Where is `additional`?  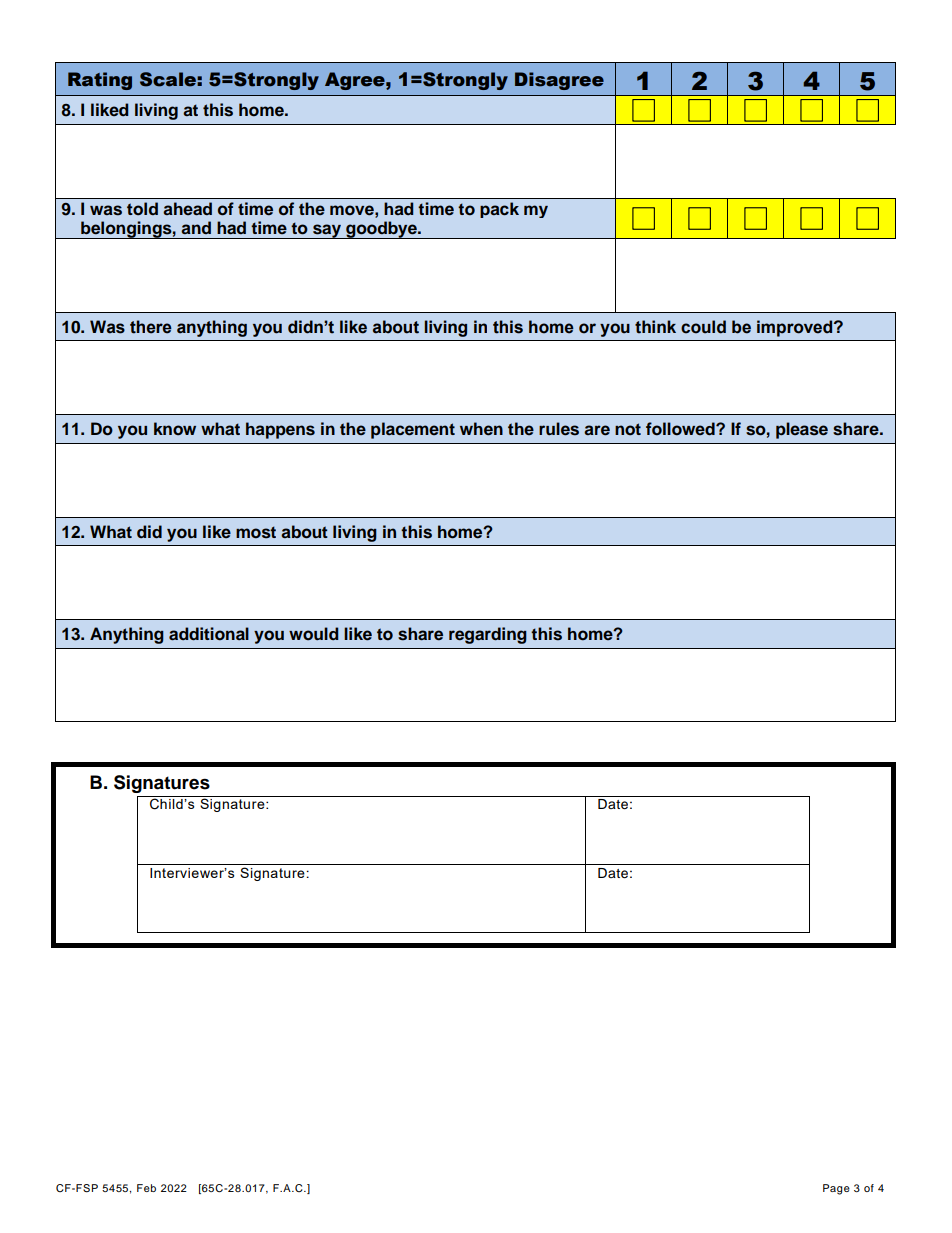 additional is located at coordinates (209, 634).
